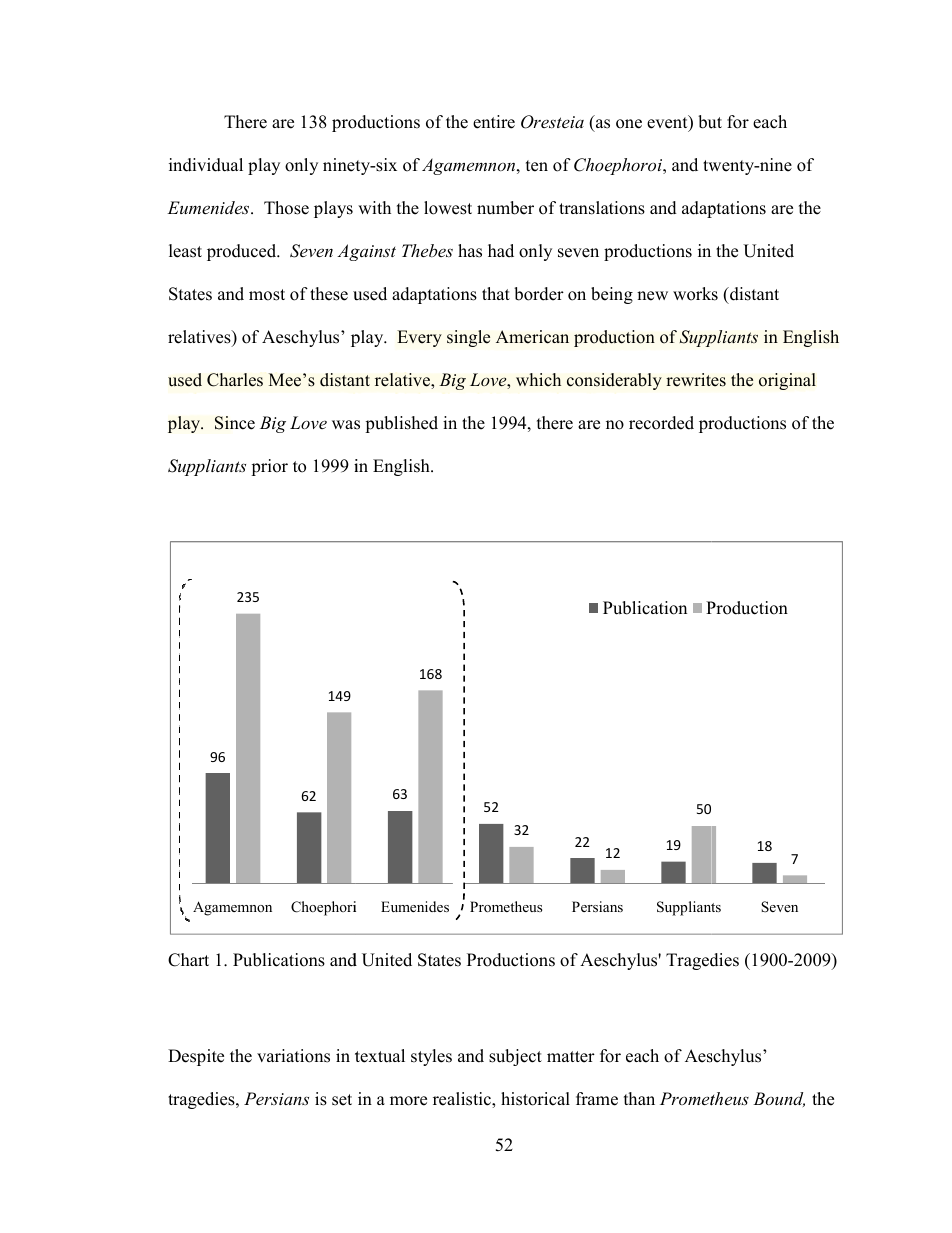 This screenshot has width=952, height=1233. I want to click on American, so click(532, 337).
